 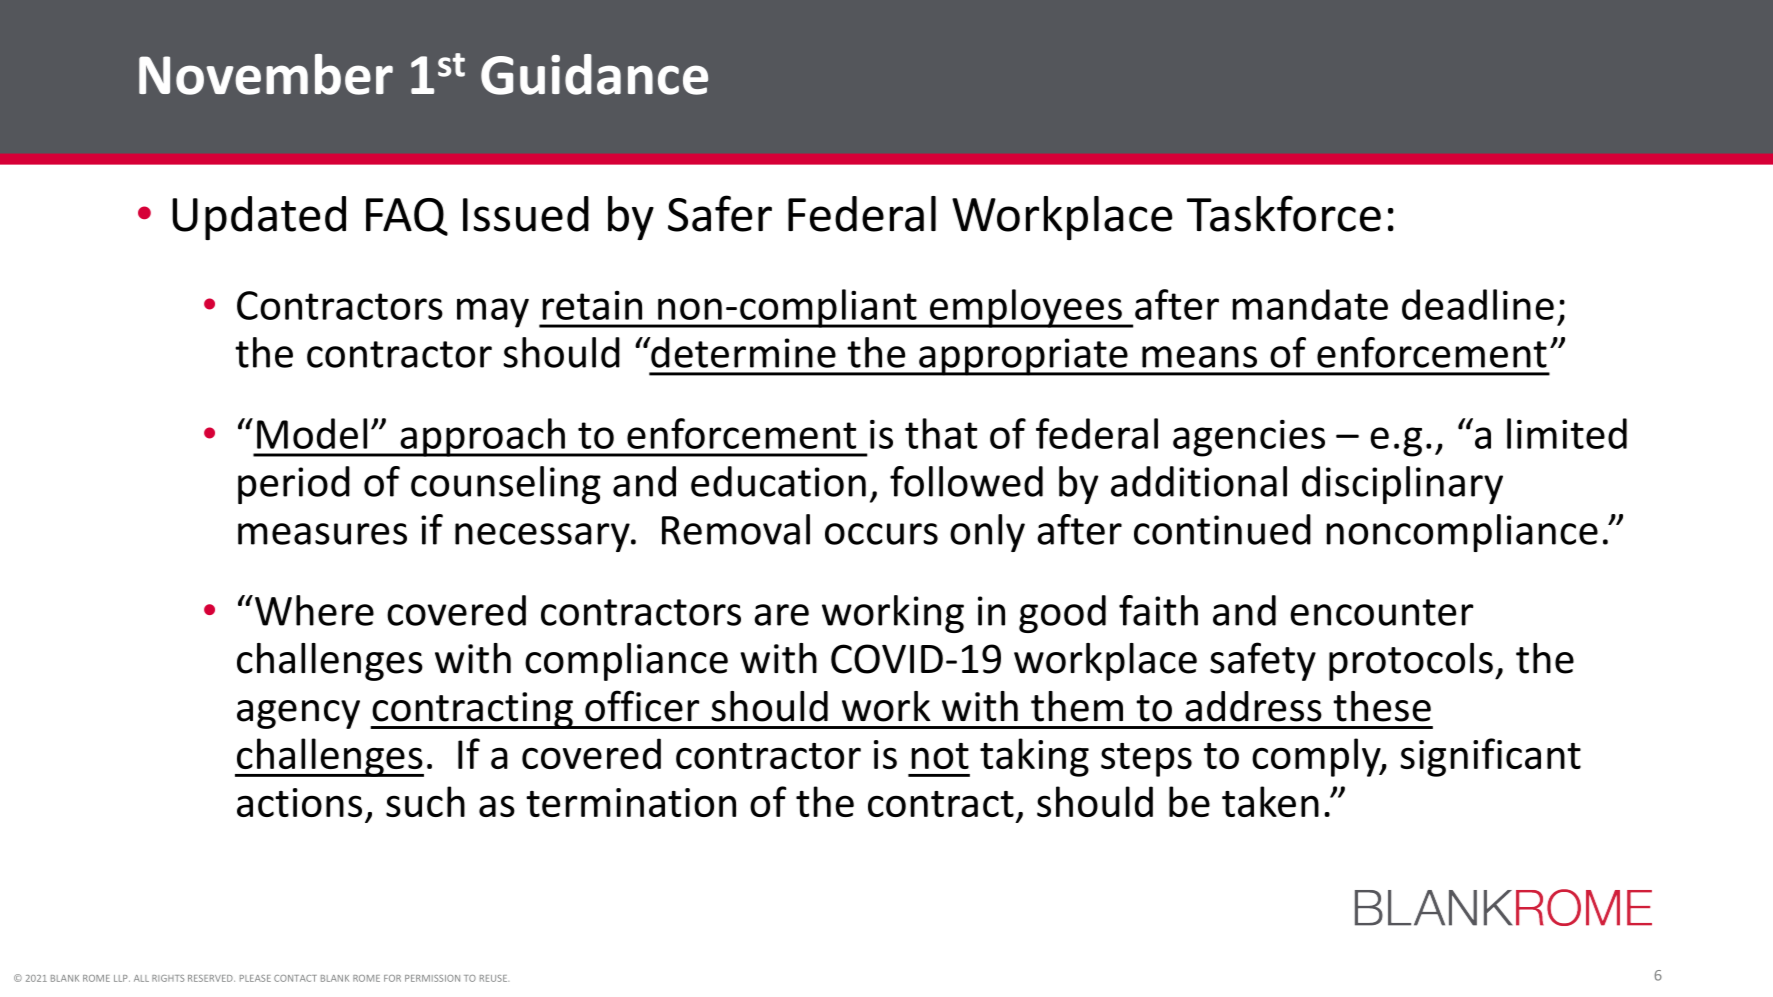 What do you see at coordinates (322, 534) in the screenshot?
I see `measures` at bounding box center [322, 534].
